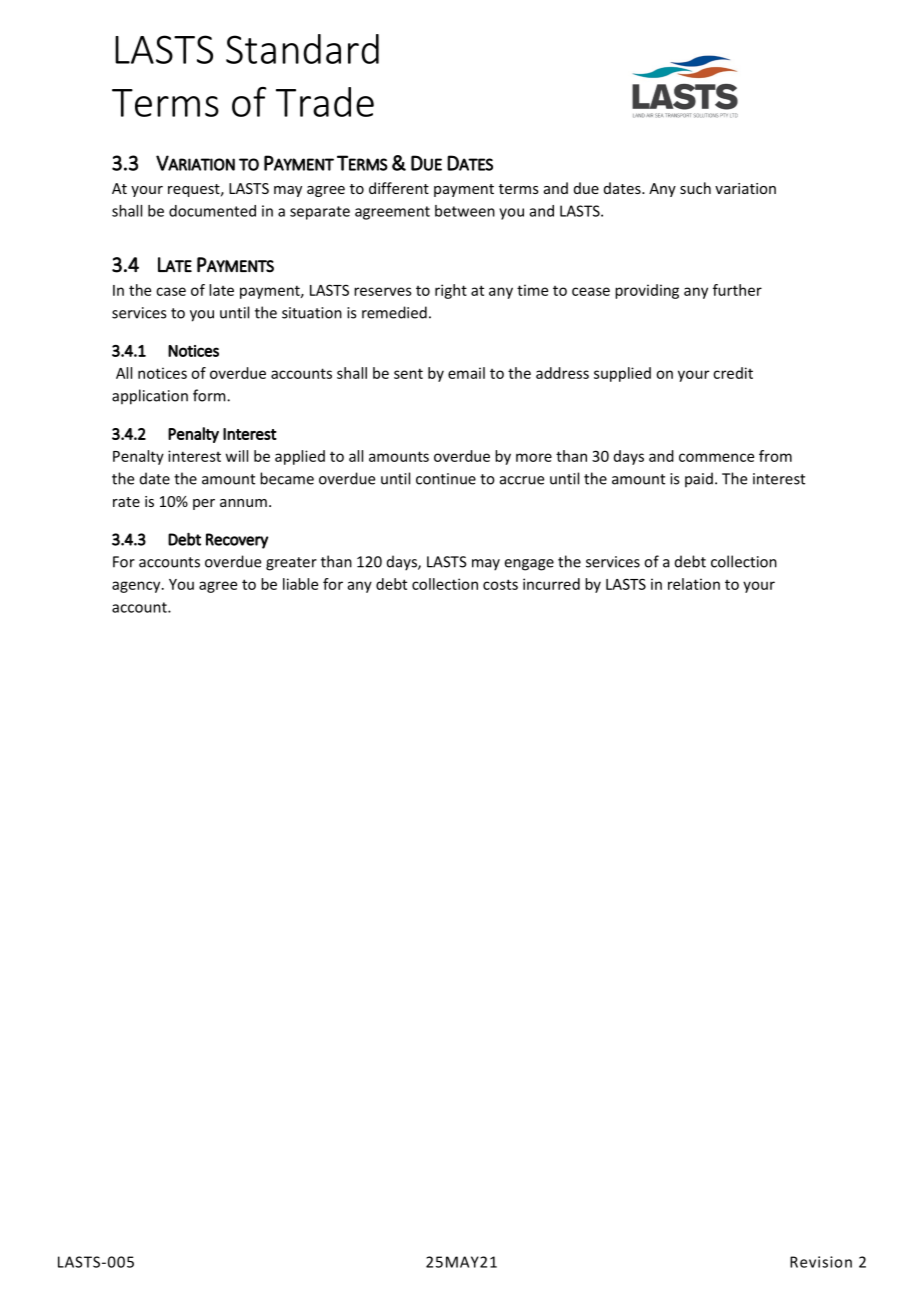 This screenshot has height=1308, width=924. I want to click on Standard, so click(302, 49).
